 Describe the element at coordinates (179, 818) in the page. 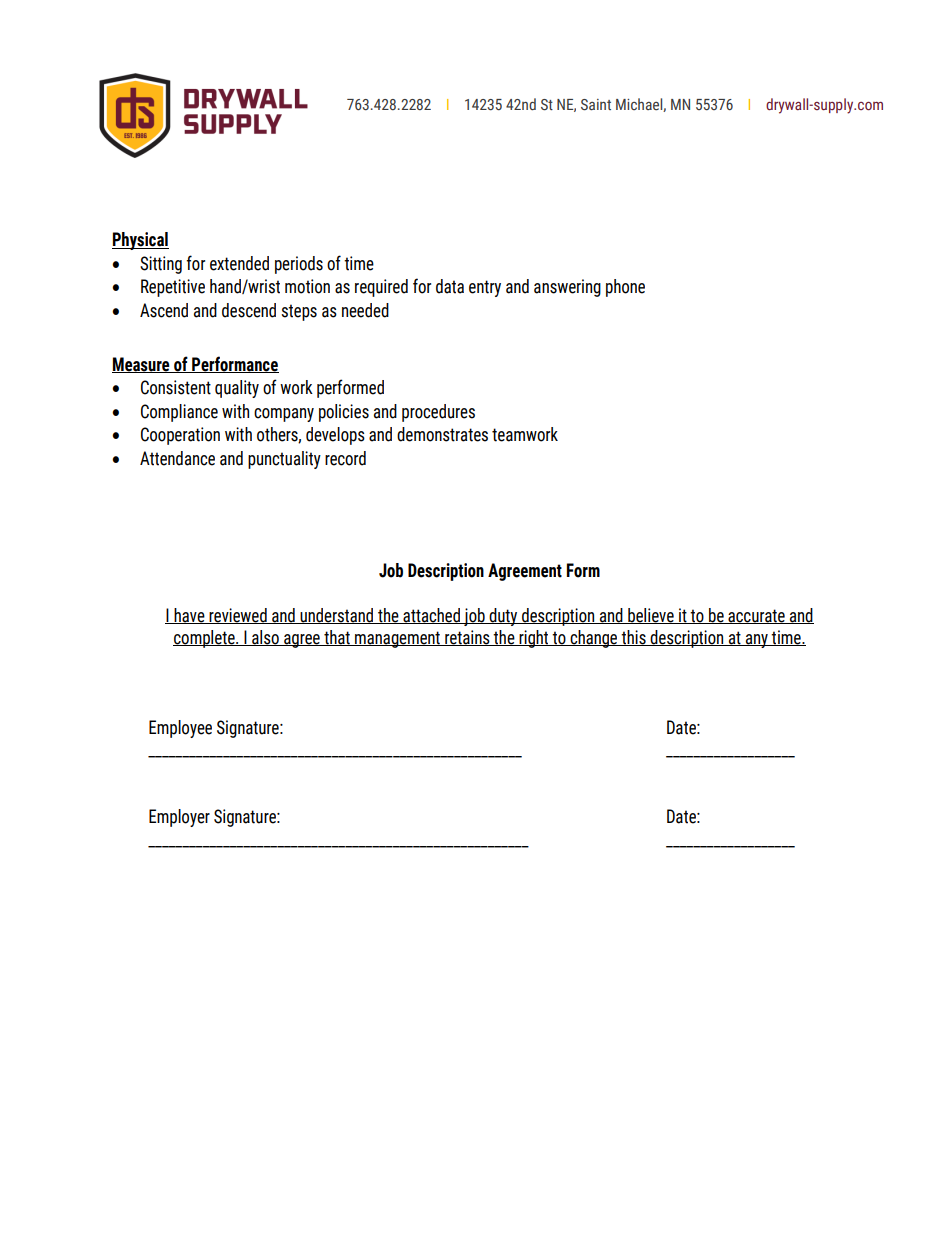

I see `Employer` at that location.
